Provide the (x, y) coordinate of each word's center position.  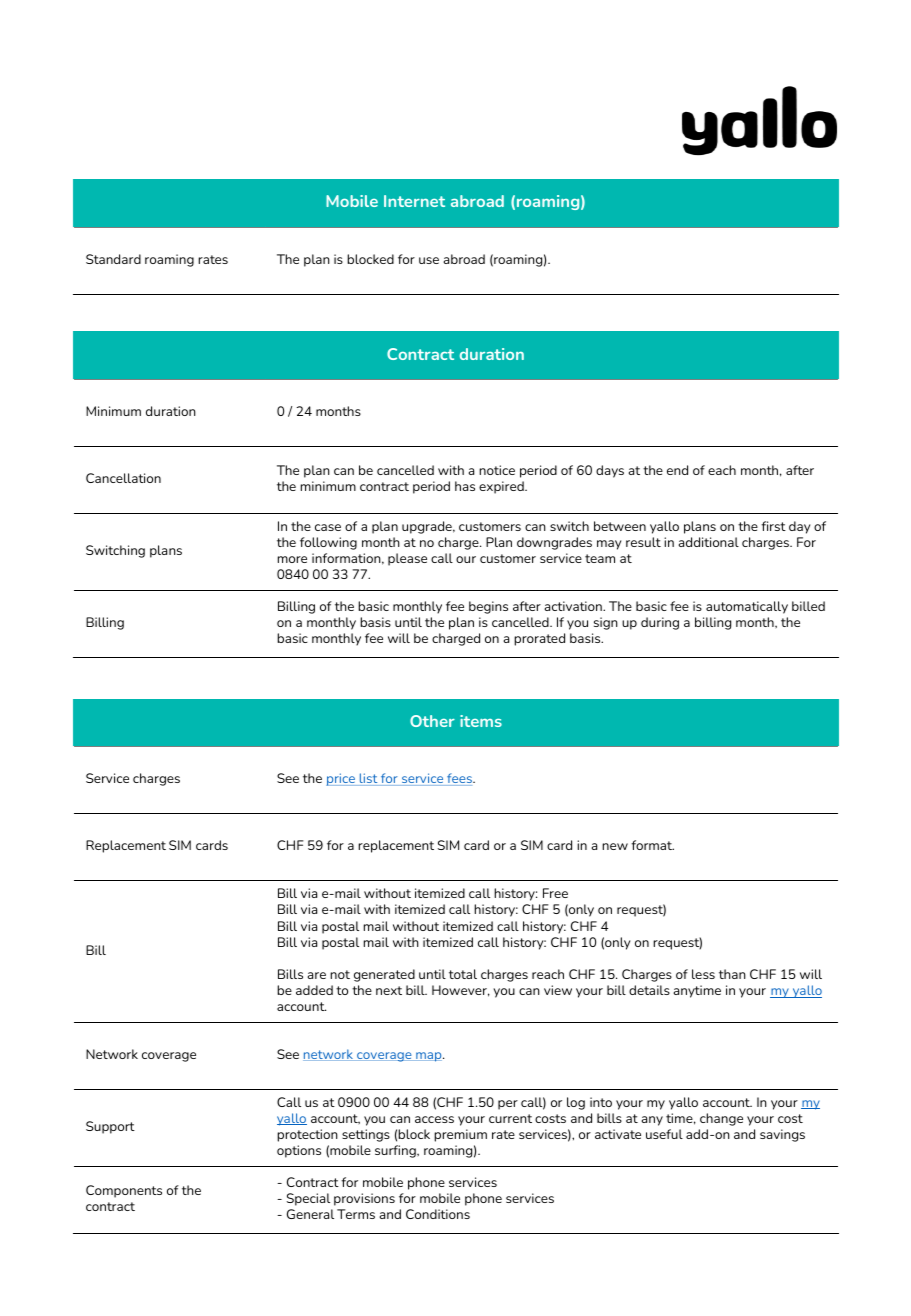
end (677, 470)
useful (664, 1134)
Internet (414, 201)
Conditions (438, 1214)
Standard (113, 259)
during (660, 623)
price (341, 779)
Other (432, 721)
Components (124, 1191)
